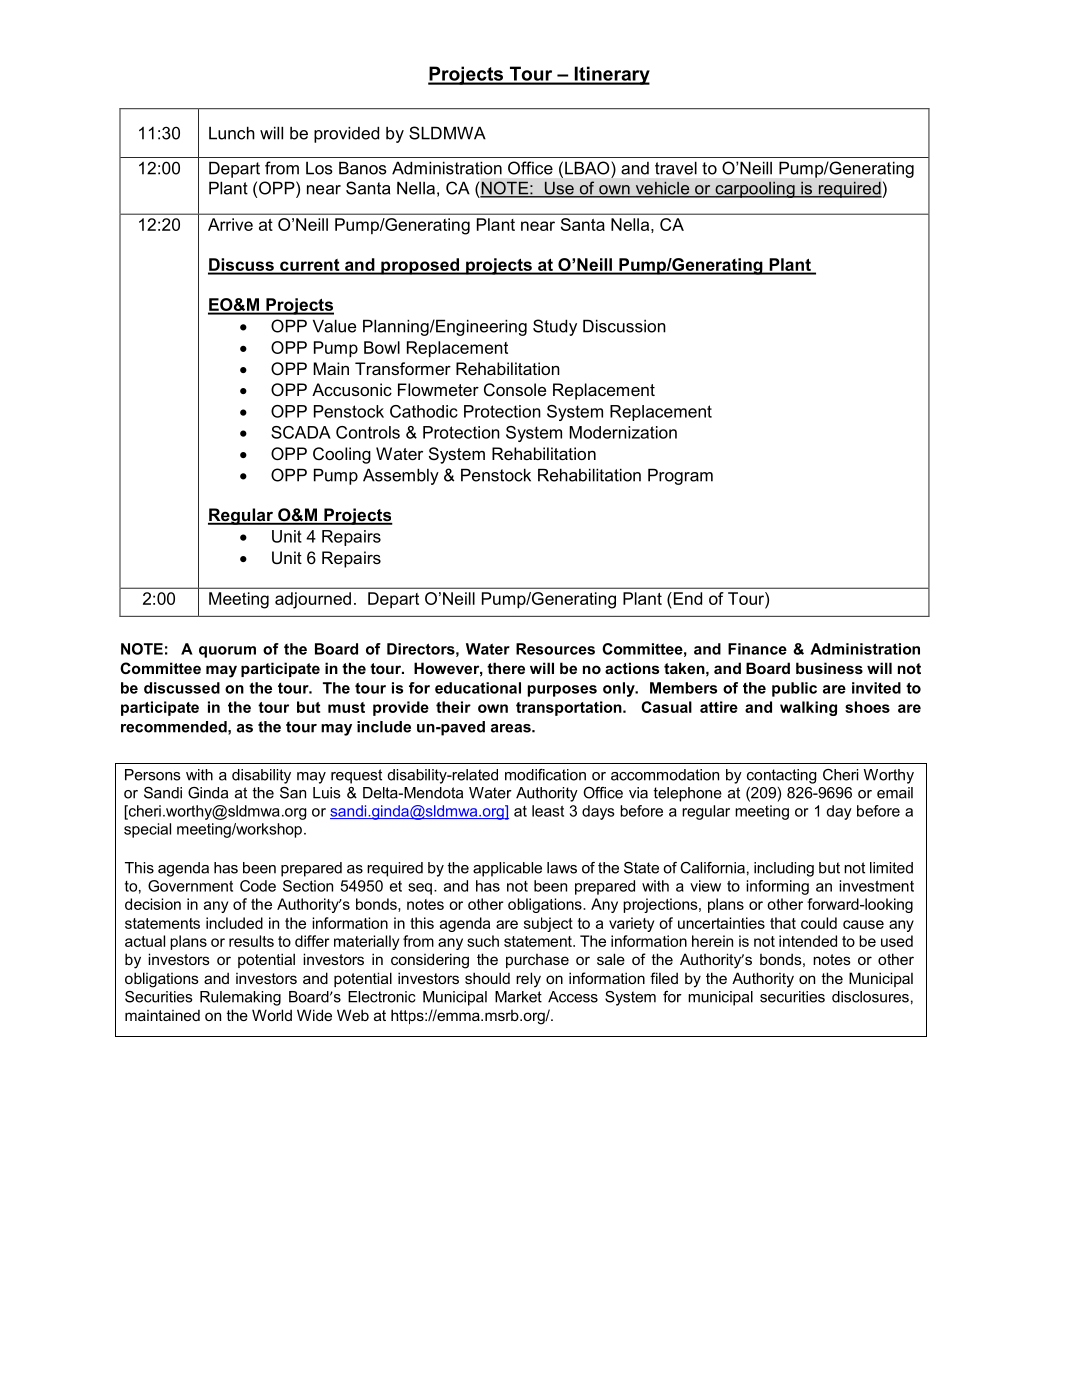 Image resolution: width=1068 pixels, height=1383 pixels. Describe the element at coordinates (755, 189) in the page. I see `carpooling` at that location.
